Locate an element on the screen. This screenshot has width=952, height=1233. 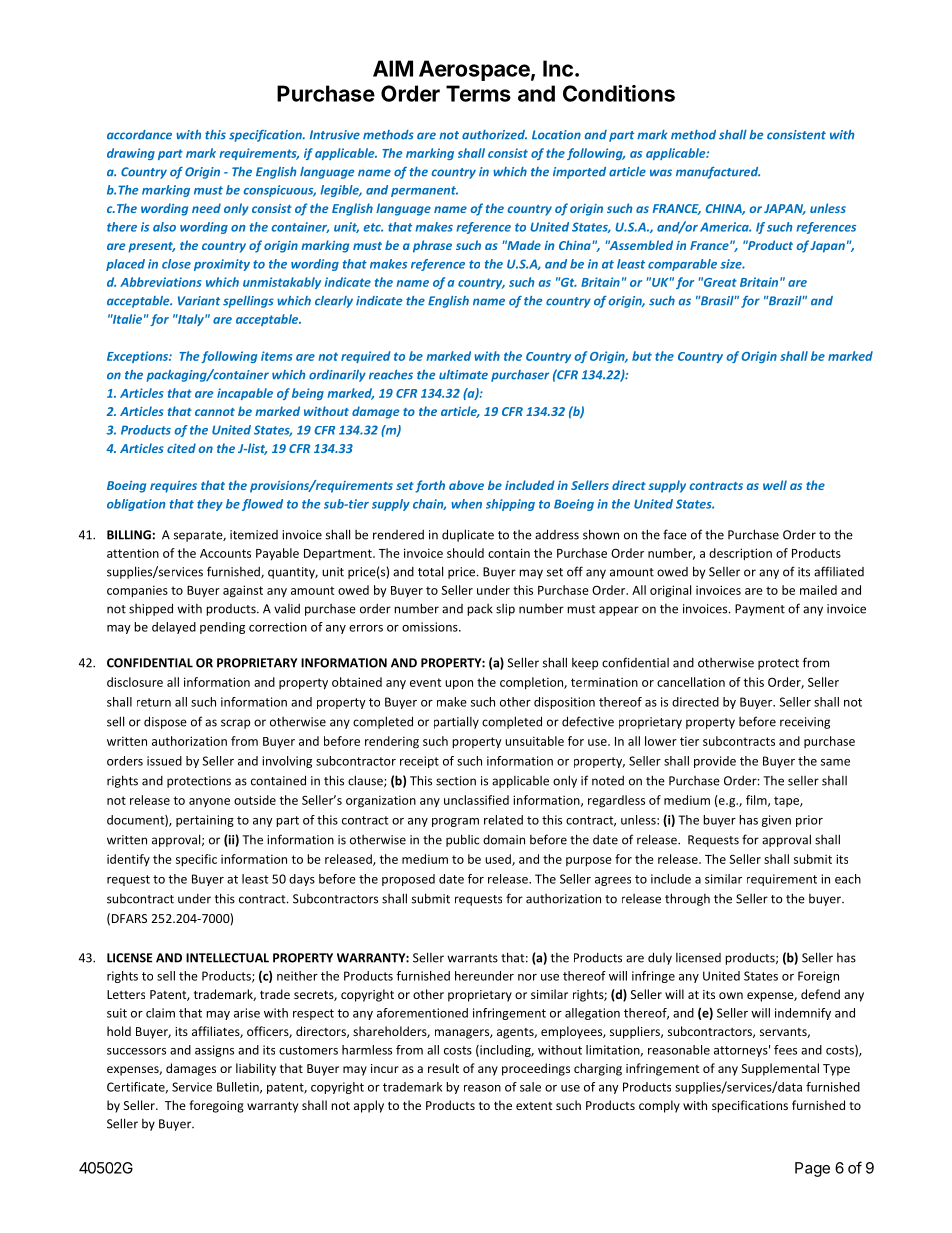
manufactured is located at coordinates (718, 173).
